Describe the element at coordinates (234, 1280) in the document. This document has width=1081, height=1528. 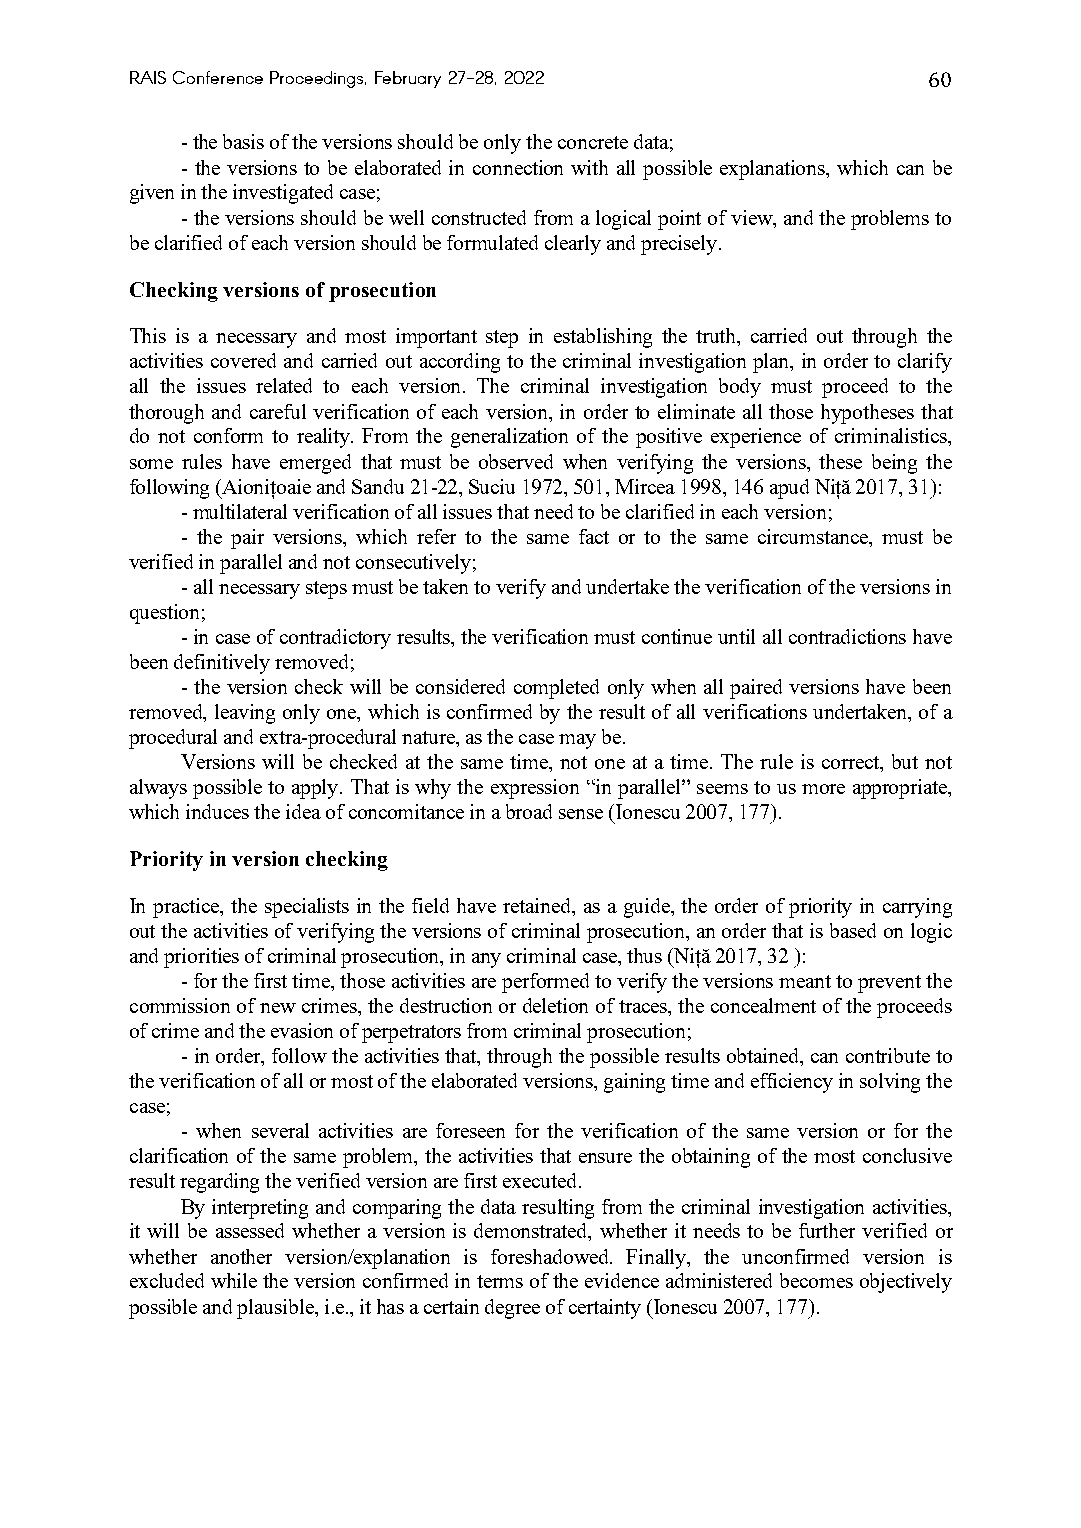
I see `while` at that location.
